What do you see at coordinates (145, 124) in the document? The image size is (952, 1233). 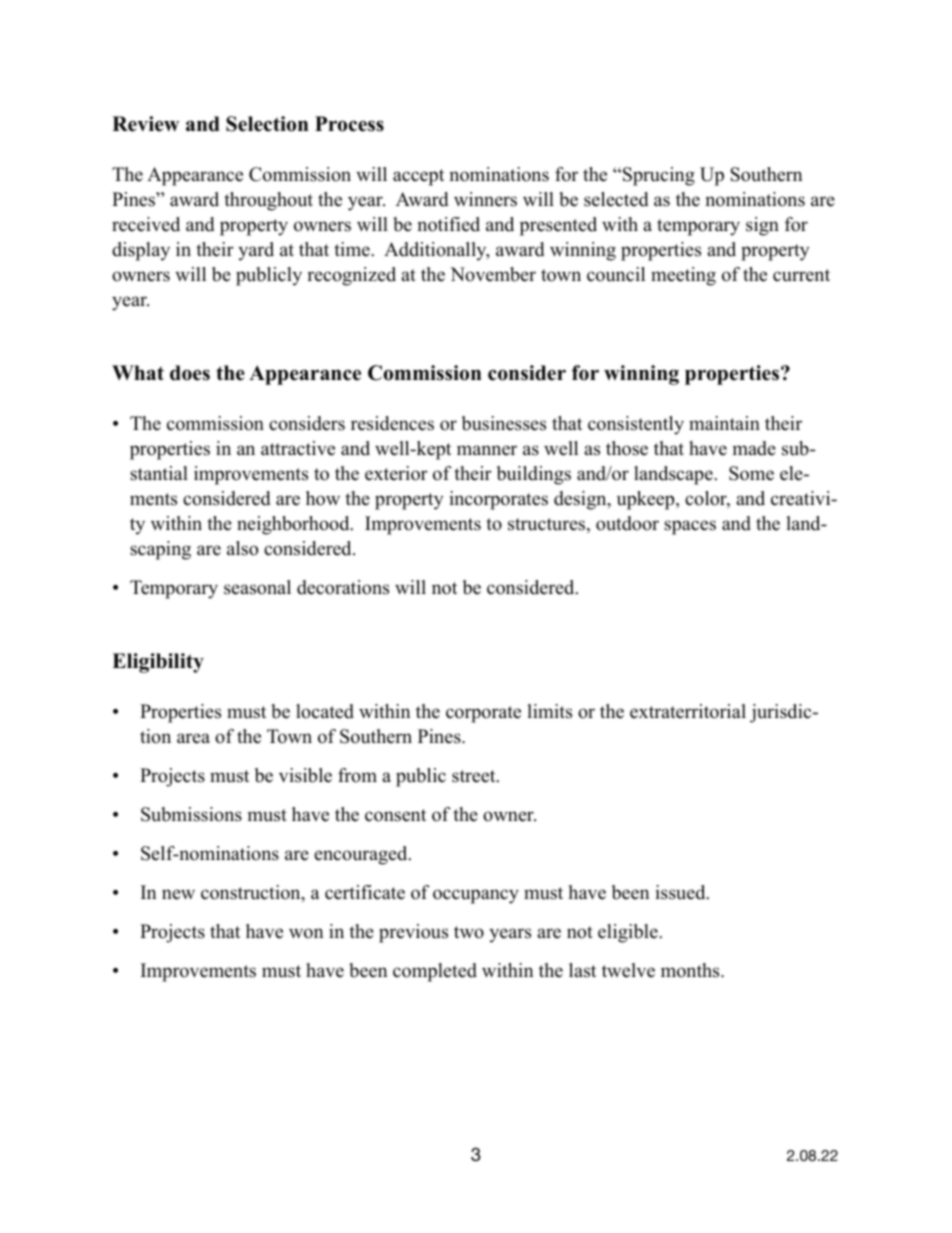 I see `Review` at bounding box center [145, 124].
